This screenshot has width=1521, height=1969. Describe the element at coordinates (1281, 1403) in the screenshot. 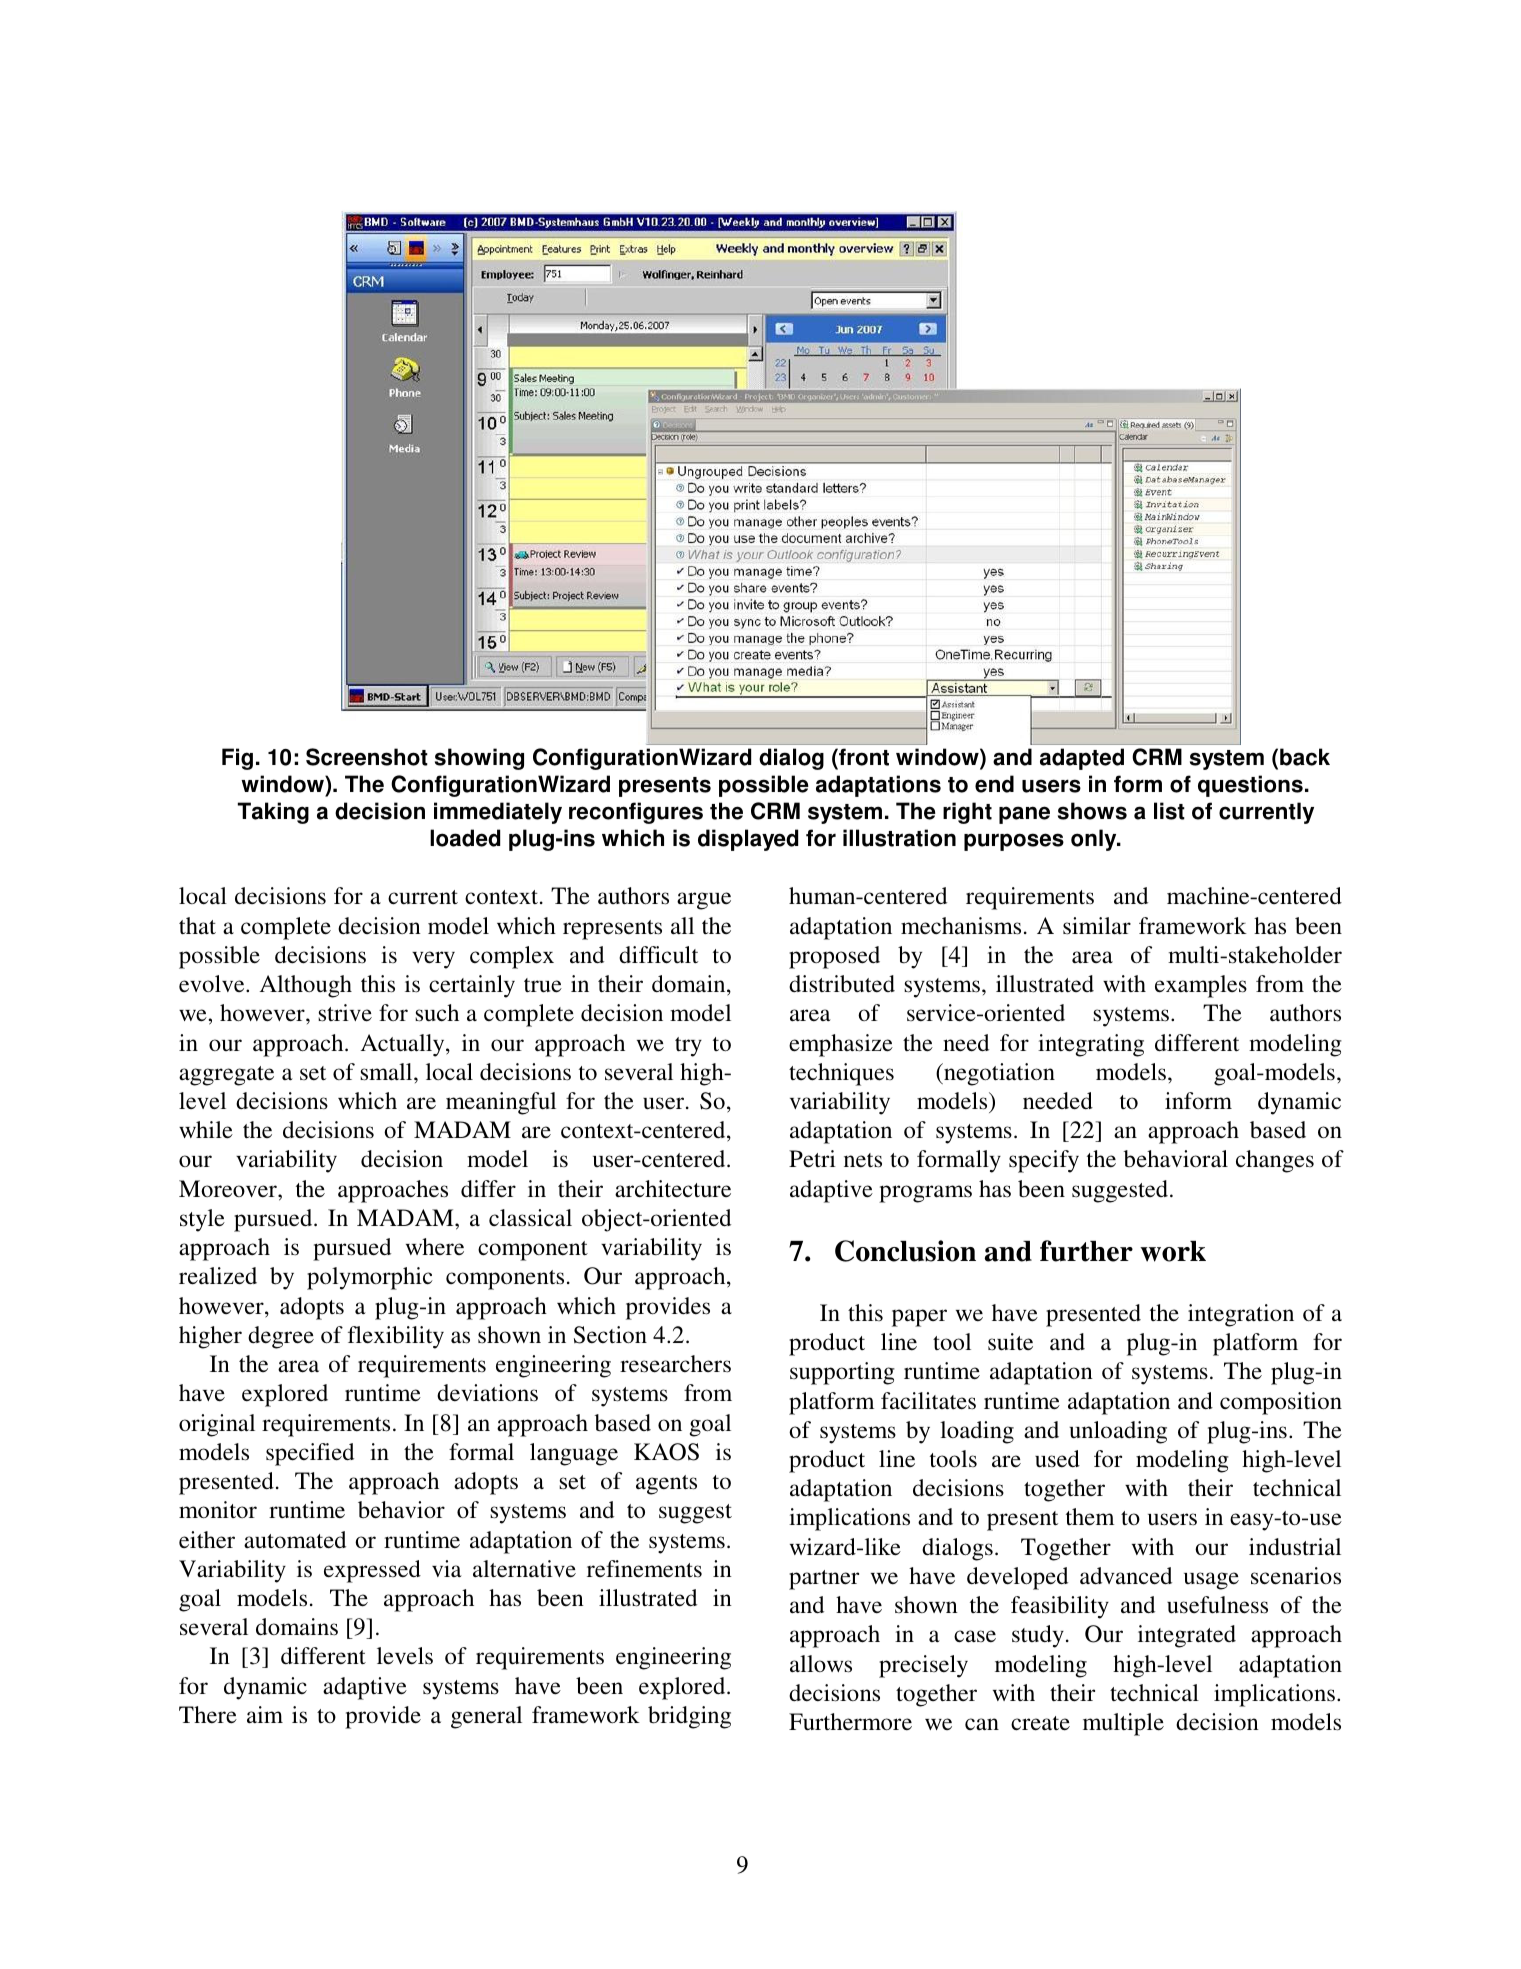

I see `composition` at that location.
